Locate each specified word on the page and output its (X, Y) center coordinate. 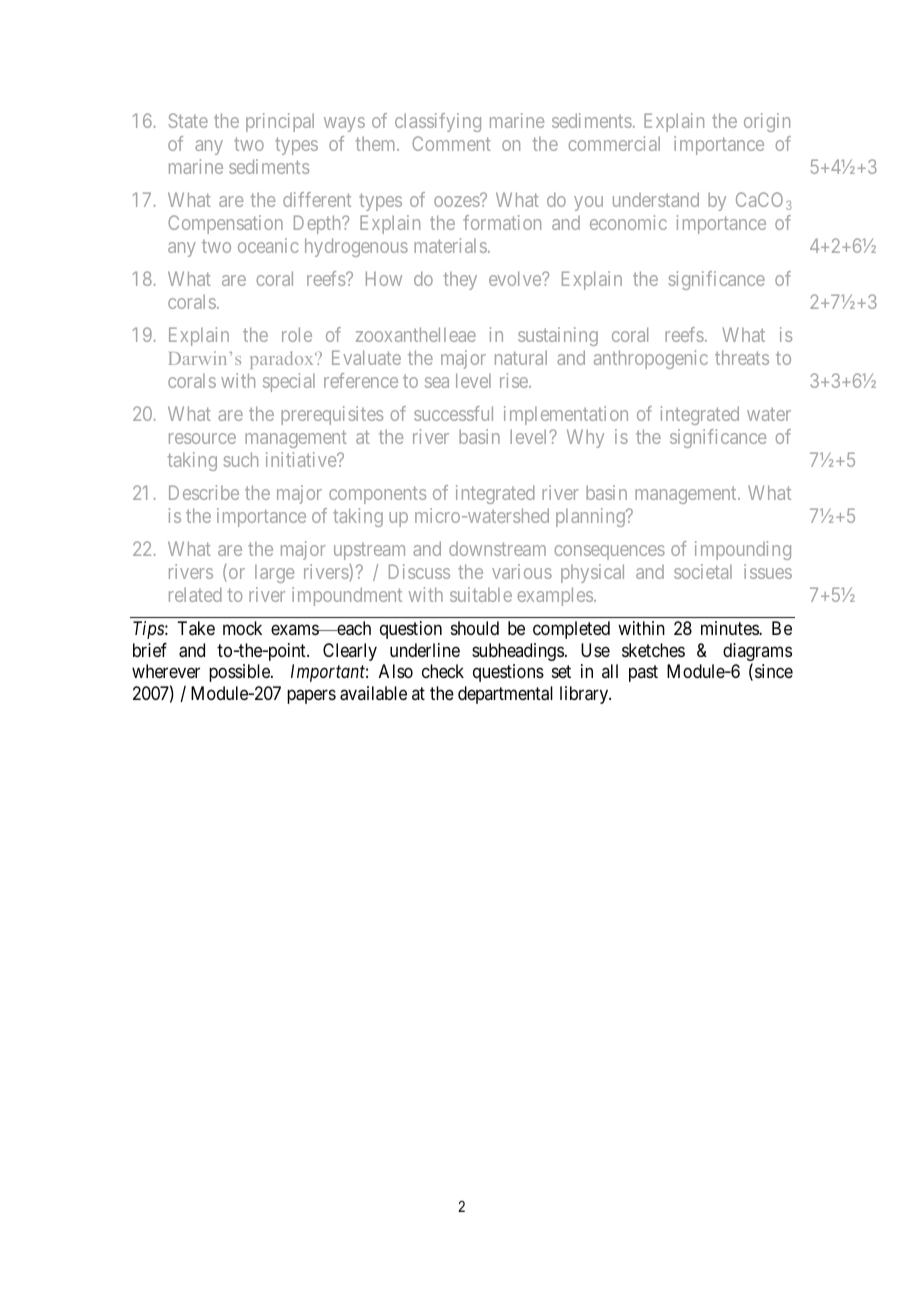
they (460, 280)
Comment (451, 143)
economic (628, 222)
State (188, 120)
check (443, 671)
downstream (497, 549)
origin (767, 122)
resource (202, 438)
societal (703, 571)
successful (453, 413)
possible (240, 673)
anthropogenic (651, 359)
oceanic (268, 245)
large (274, 573)
